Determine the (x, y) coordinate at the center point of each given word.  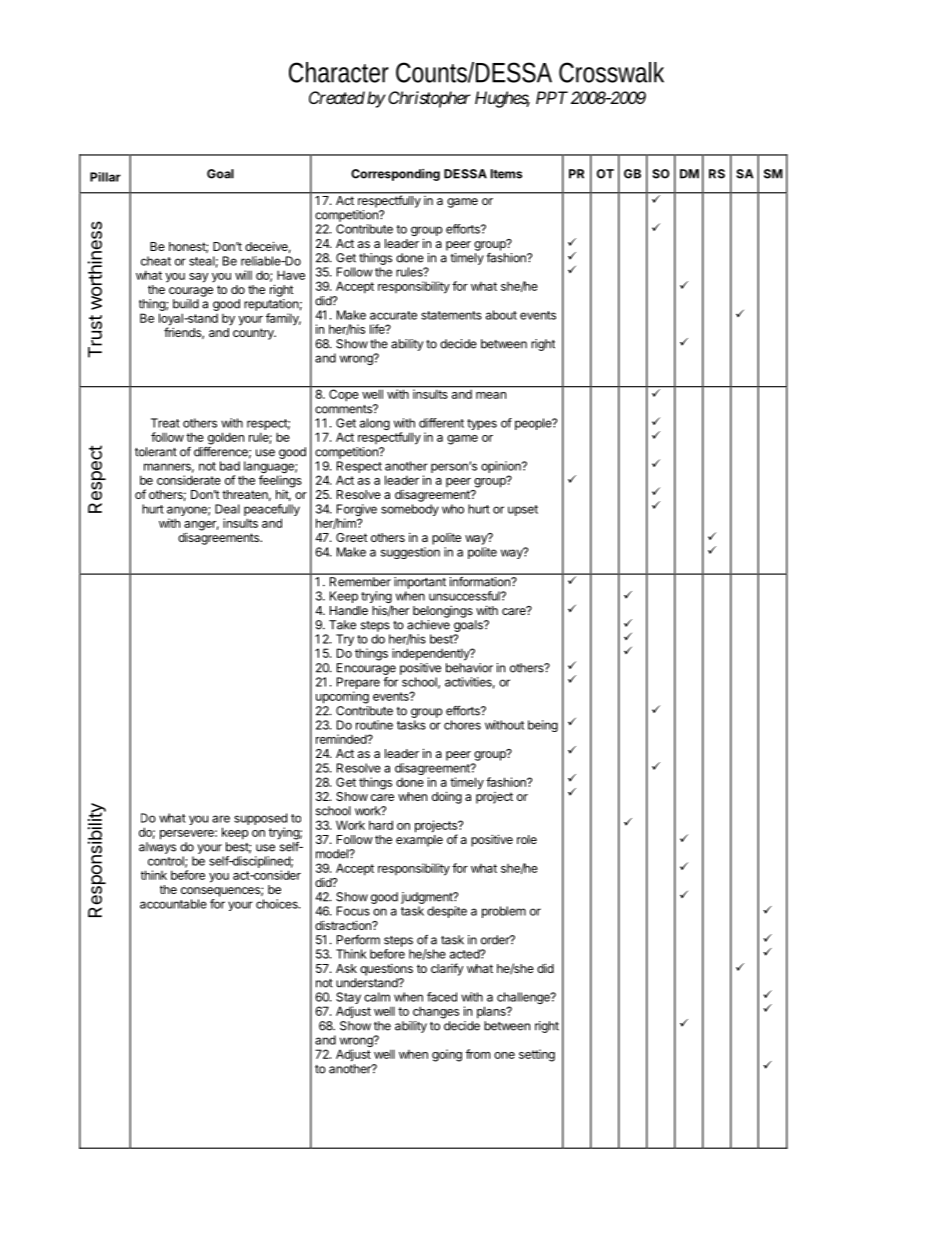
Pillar (105, 177)
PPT (552, 97)
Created (337, 97)
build (186, 304)
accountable (173, 904)
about (501, 315)
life (378, 329)
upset (523, 510)
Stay (348, 999)
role (527, 839)
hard (381, 825)
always (157, 848)
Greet (352, 537)
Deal (227, 509)
